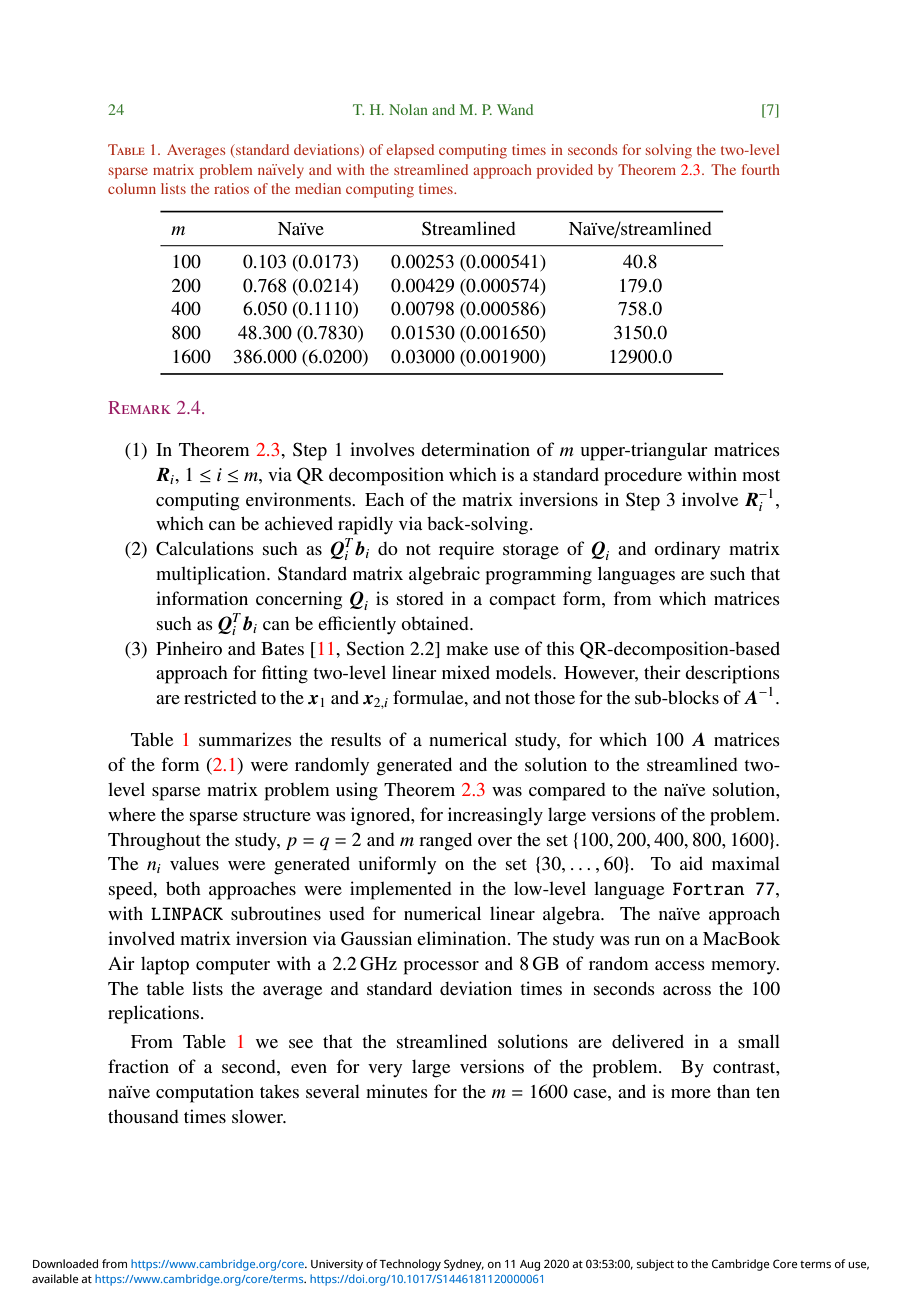  Describe the element at coordinates (65, 1263) in the screenshot. I see `Downloaded` at that location.
